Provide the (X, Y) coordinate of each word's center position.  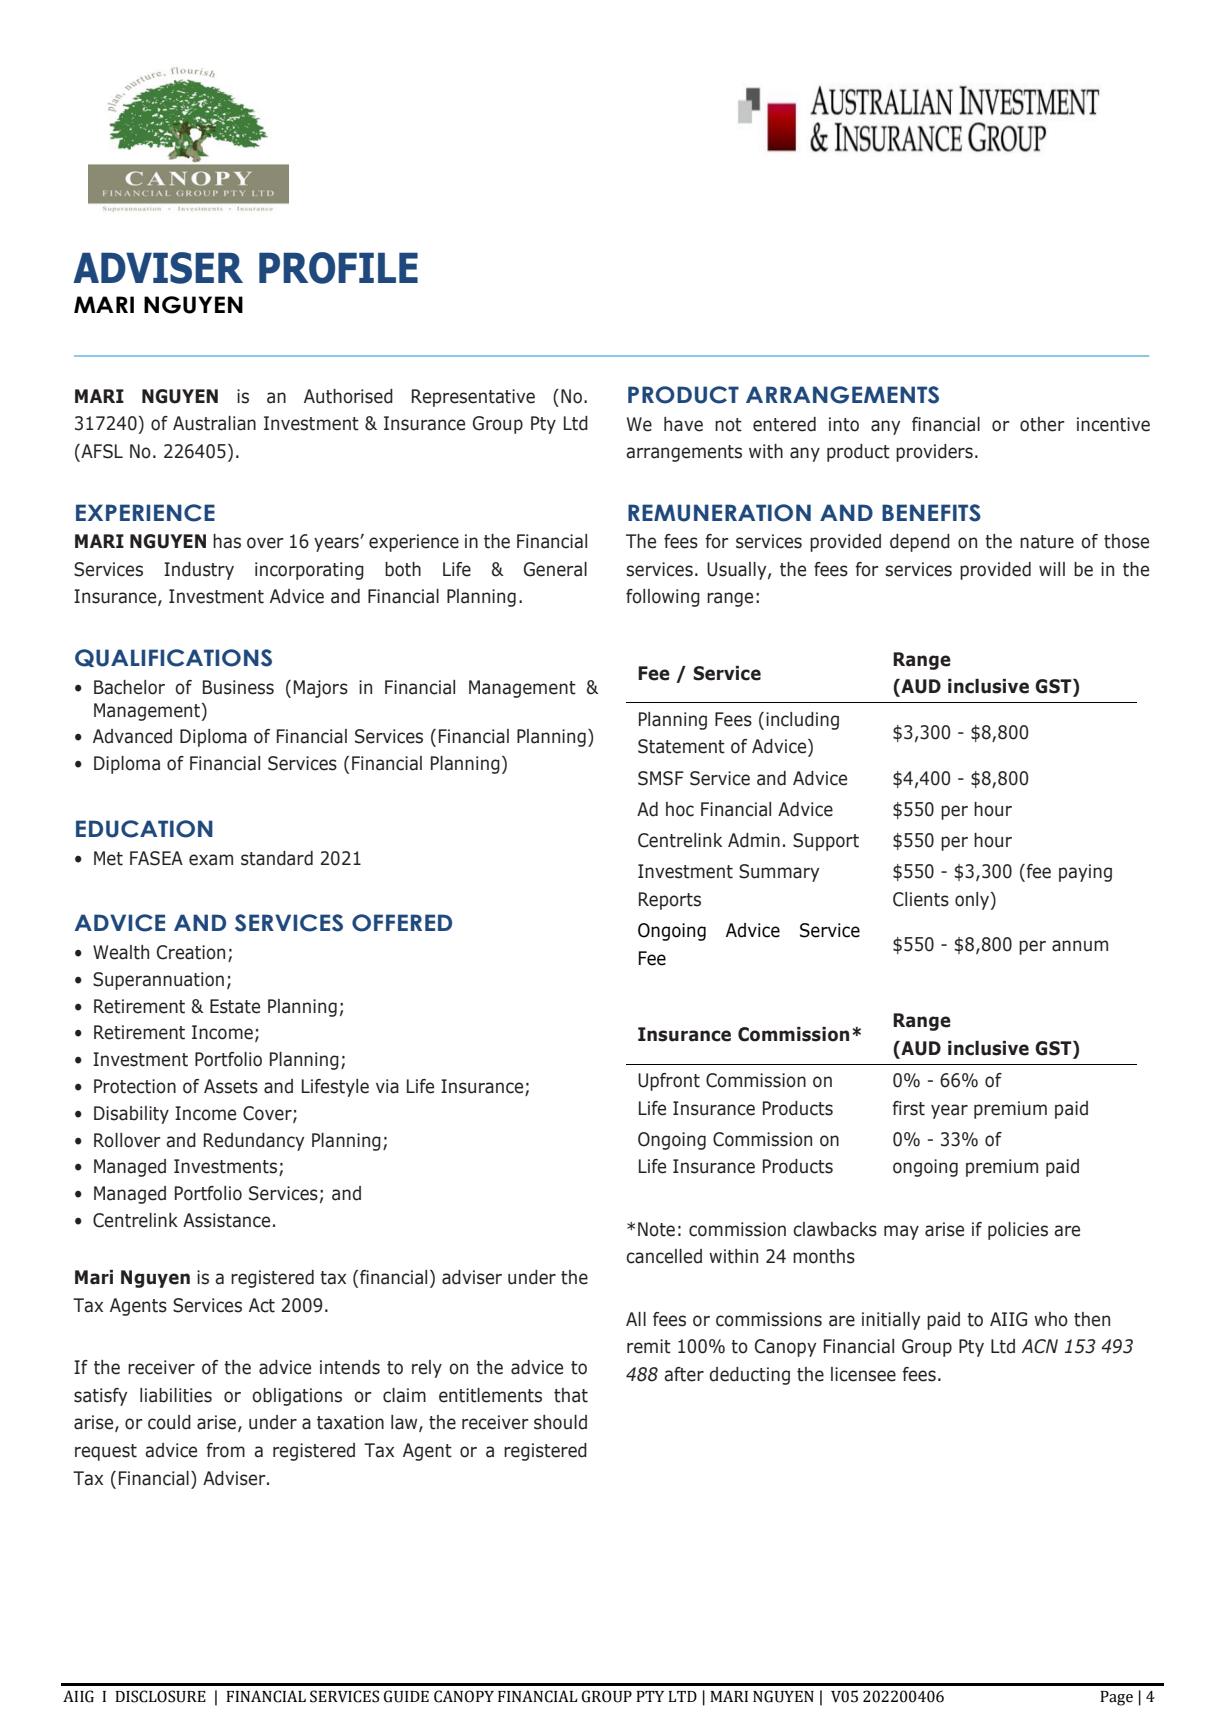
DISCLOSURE (160, 1696)
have (683, 424)
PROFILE (338, 268)
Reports (670, 901)
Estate (235, 1006)
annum (1080, 946)
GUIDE (406, 1696)
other (1042, 424)
